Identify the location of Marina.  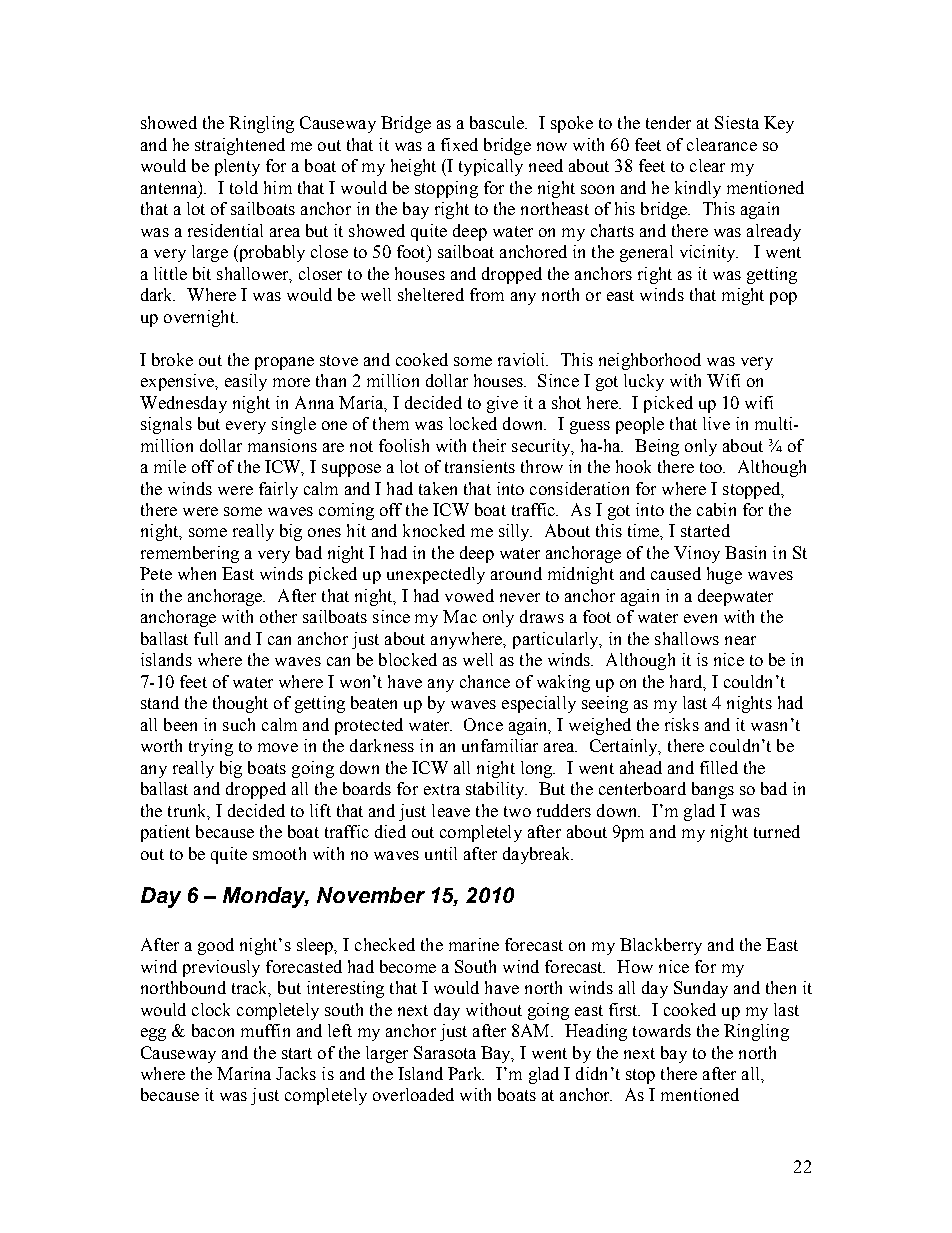
(244, 1073).
